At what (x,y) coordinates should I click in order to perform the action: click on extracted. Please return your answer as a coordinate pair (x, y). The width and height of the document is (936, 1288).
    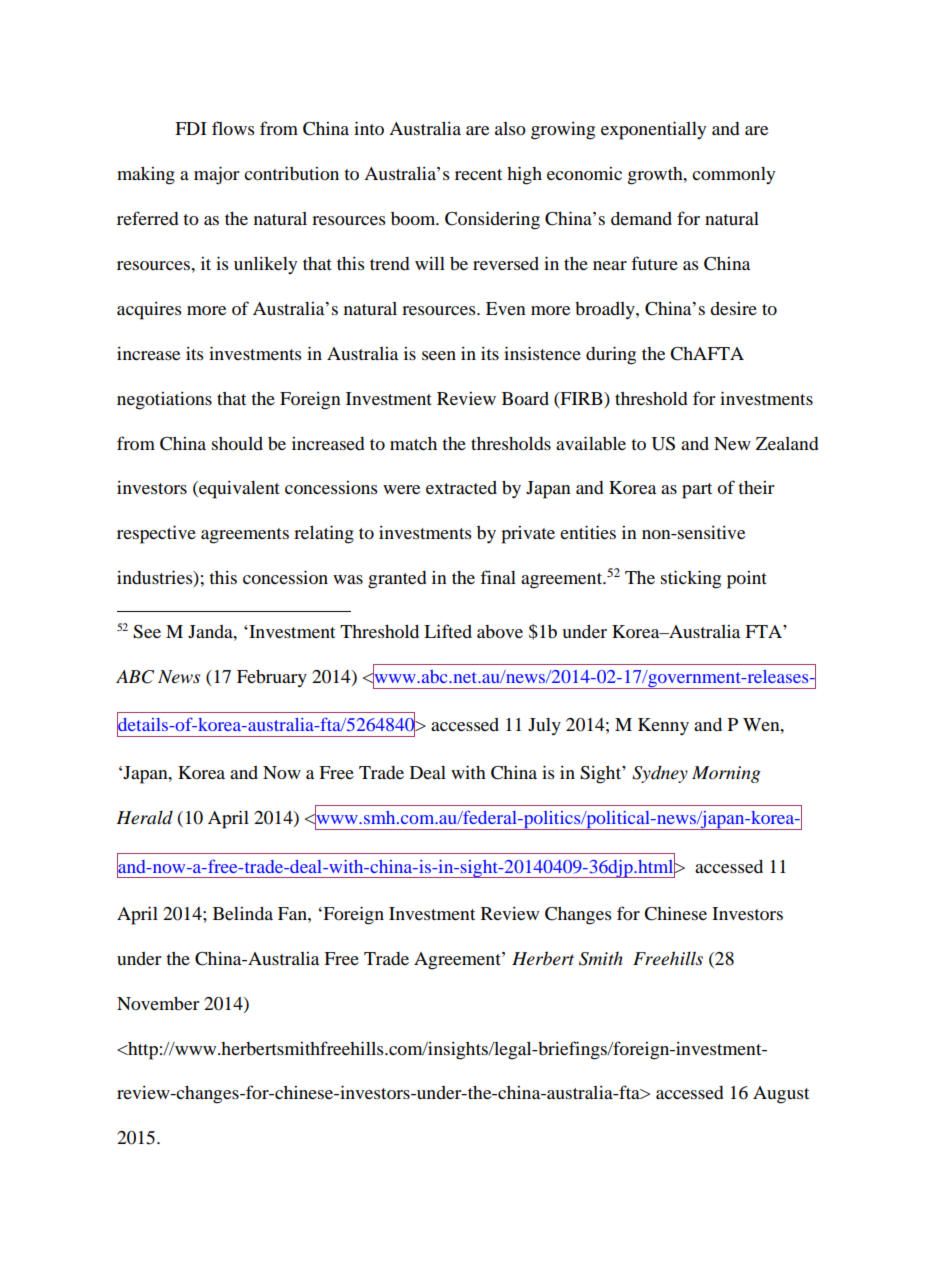
    Looking at the image, I should click on (461, 487).
